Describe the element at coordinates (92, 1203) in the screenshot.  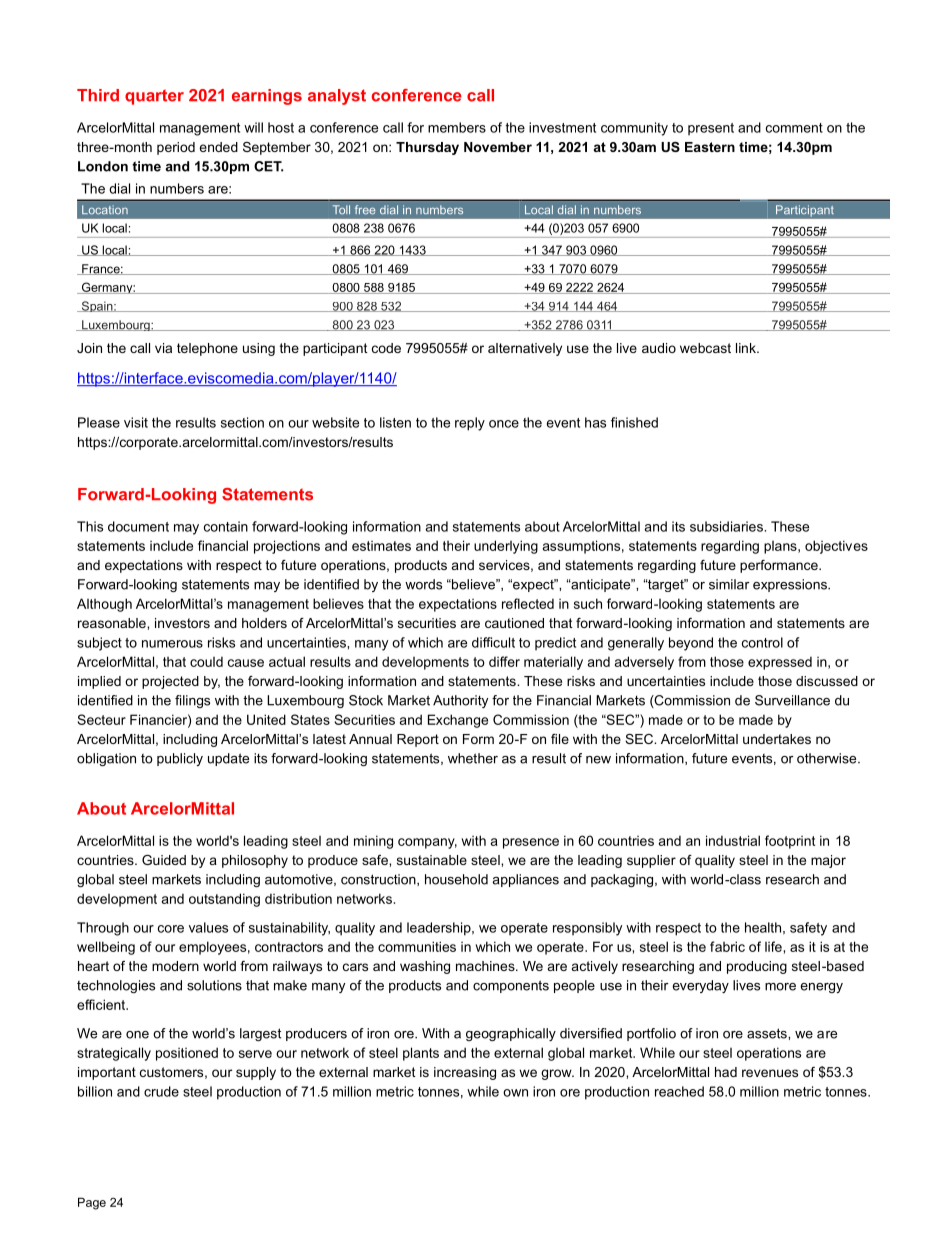
I see `Page` at that location.
